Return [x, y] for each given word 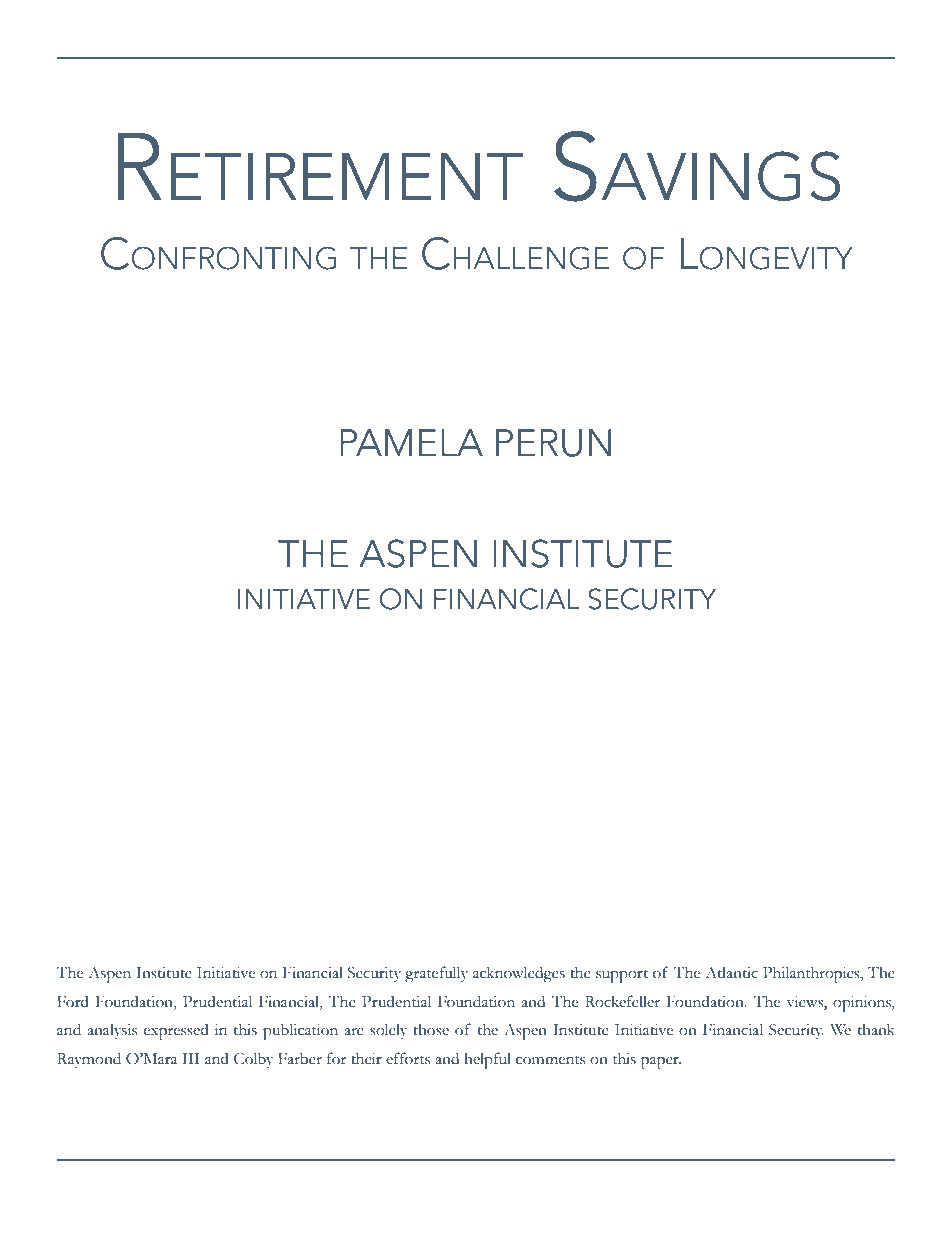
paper [661, 1063]
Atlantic [731, 972]
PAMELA [411, 442]
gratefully [436, 974]
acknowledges [519, 974]
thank [876, 1029]
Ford [73, 1001]
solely [388, 1031]
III [190, 1058]
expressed [176, 1031]
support [622, 976]
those [431, 1029]
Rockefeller [622, 1001]
